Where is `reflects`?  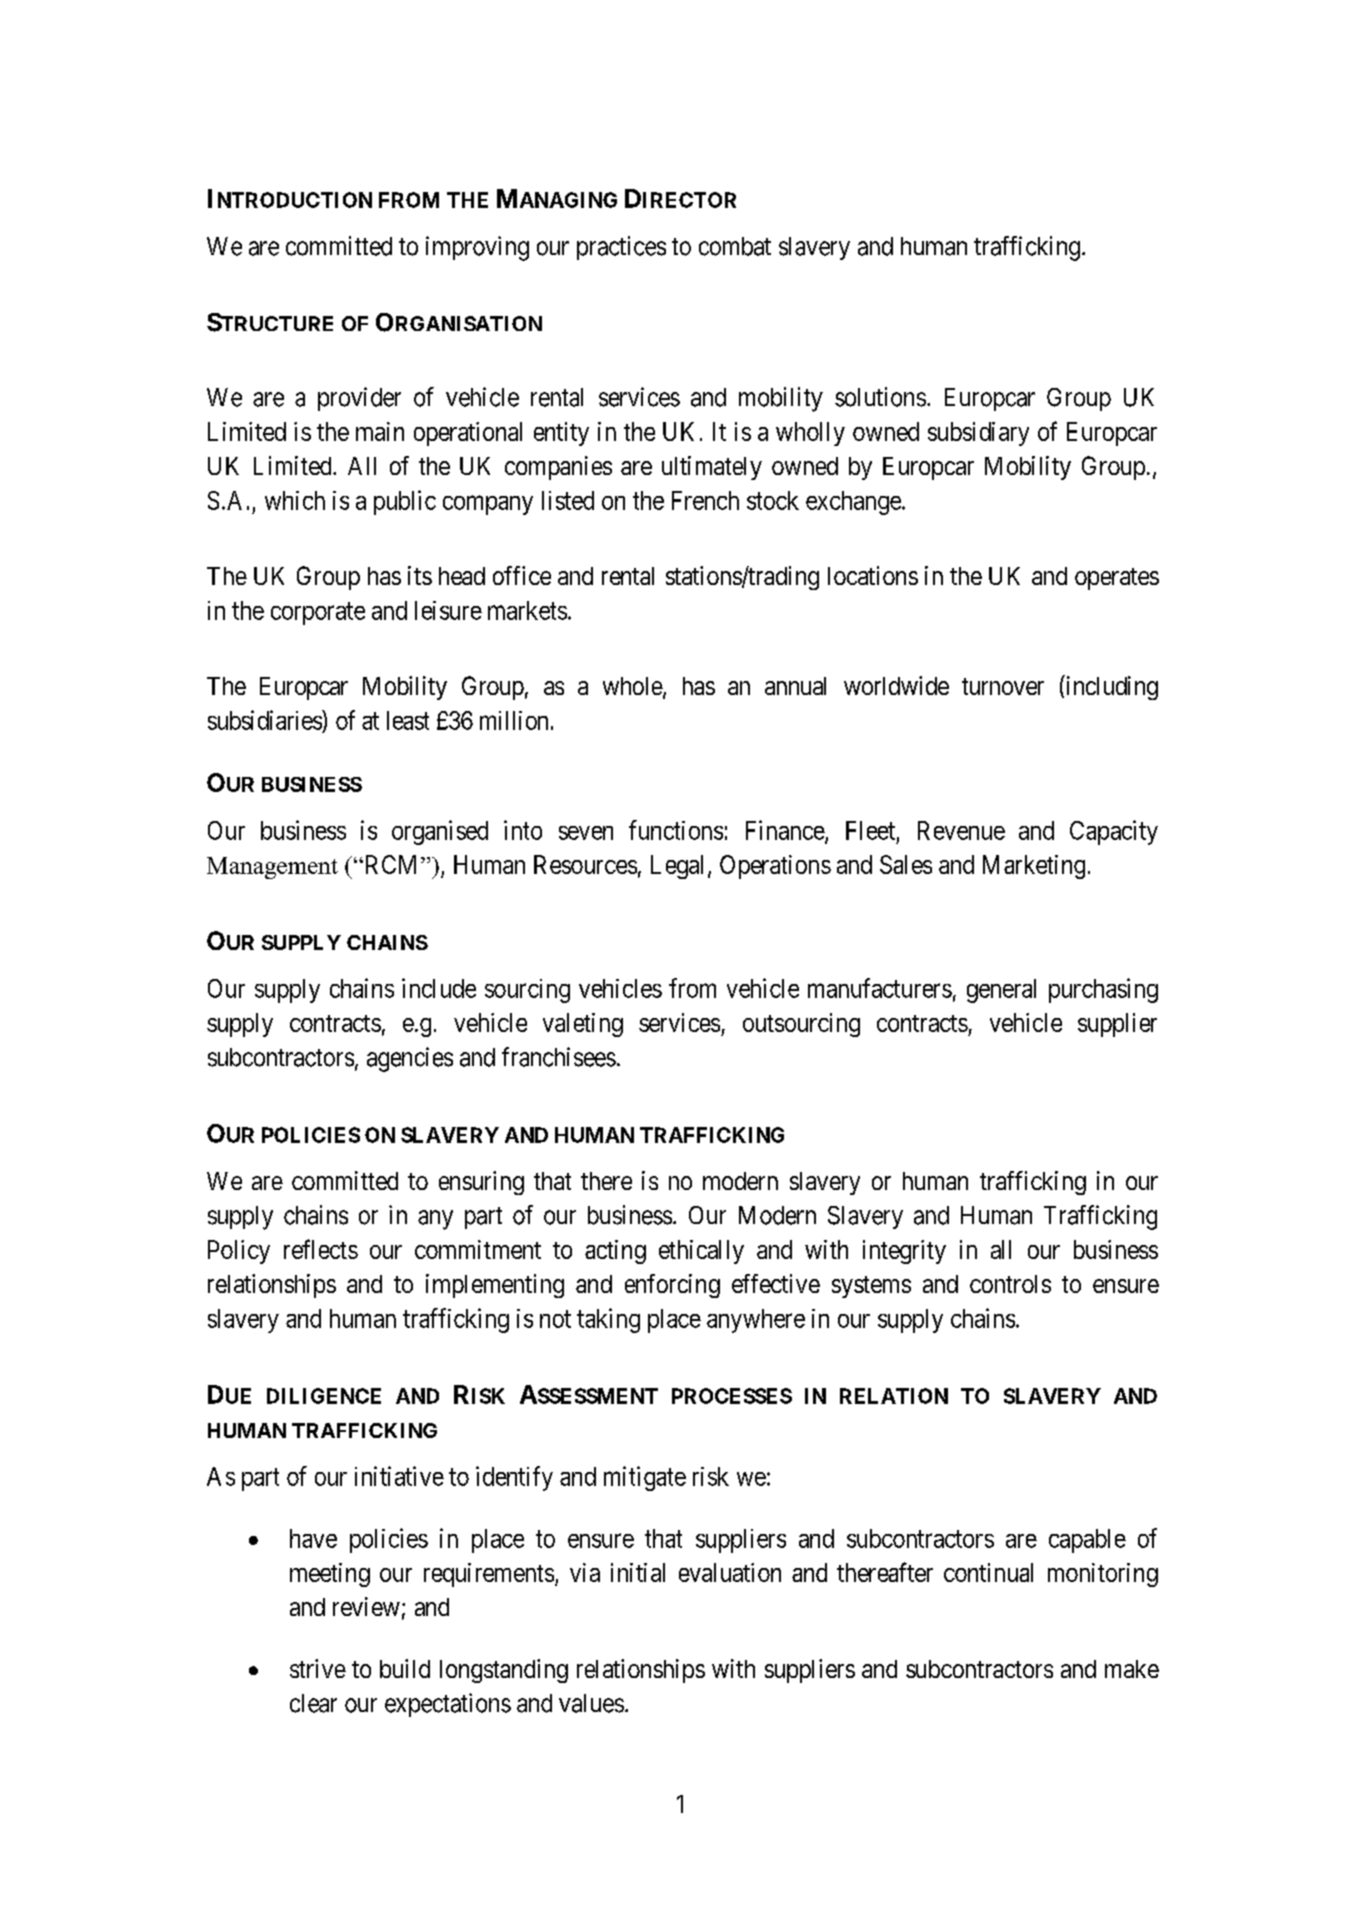
reflects is located at coordinates (321, 1249).
